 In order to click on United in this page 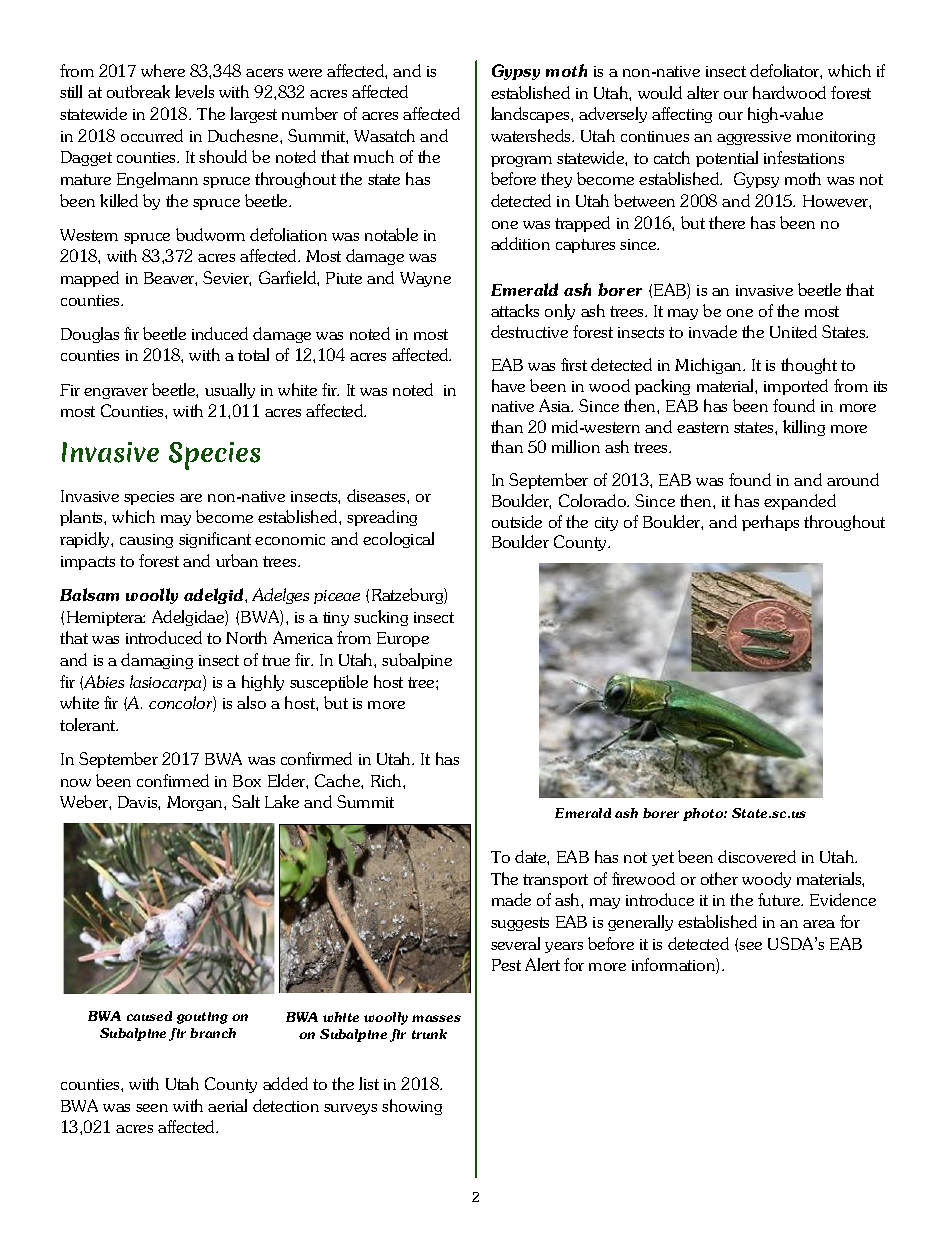, I will do `click(793, 331)`.
